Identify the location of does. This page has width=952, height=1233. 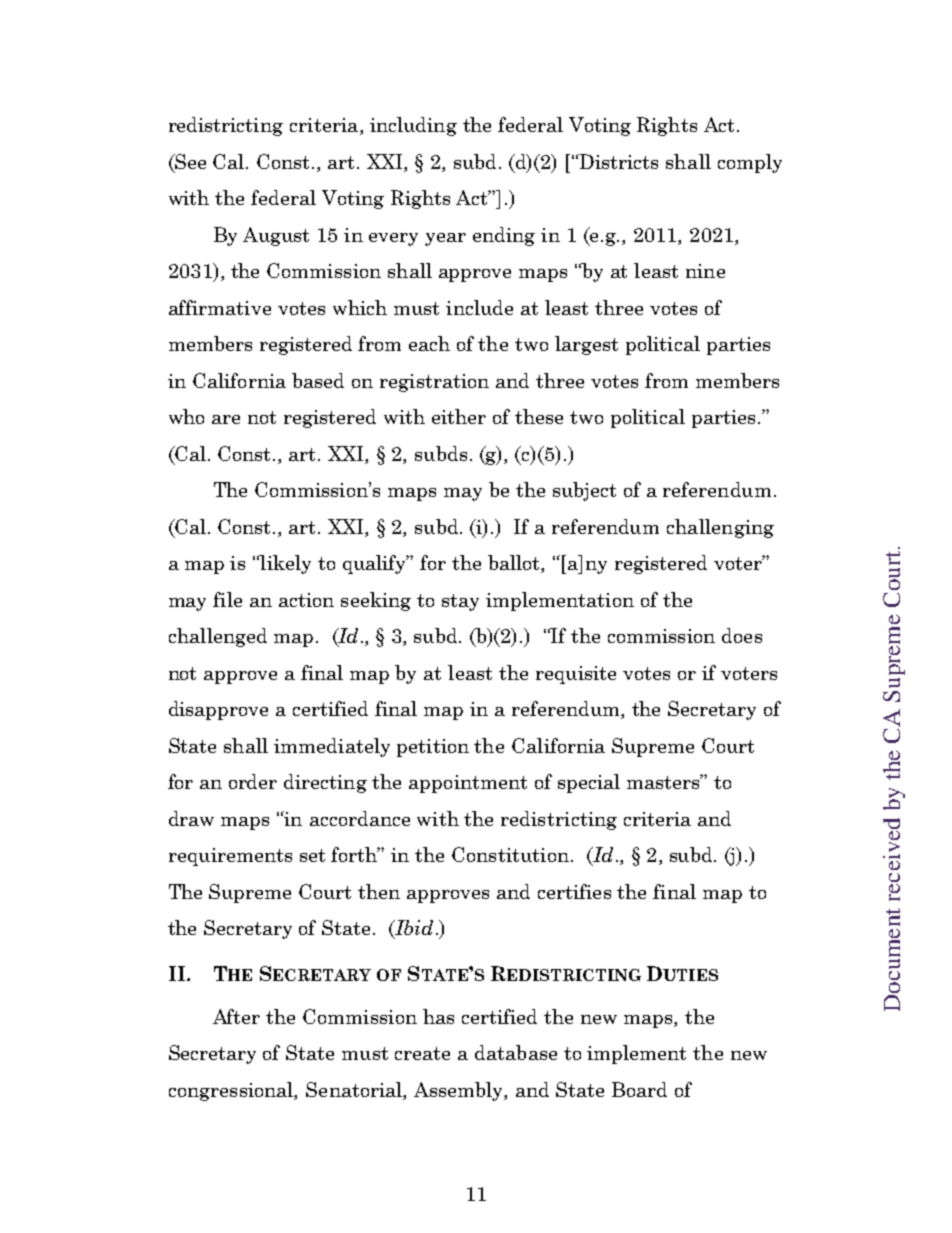
(742, 635).
